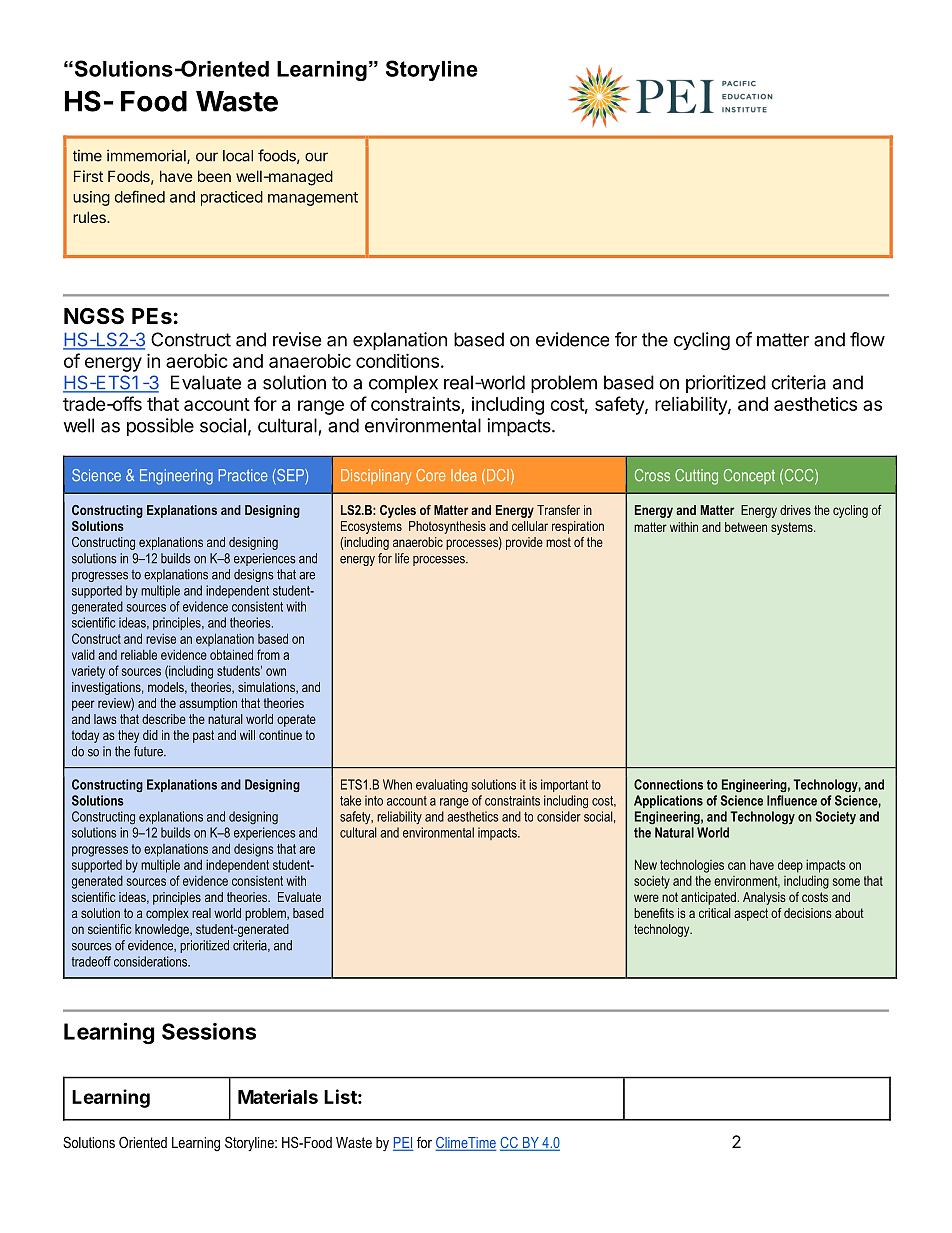  What do you see at coordinates (795, 510) in the screenshot?
I see `drives` at bounding box center [795, 510].
